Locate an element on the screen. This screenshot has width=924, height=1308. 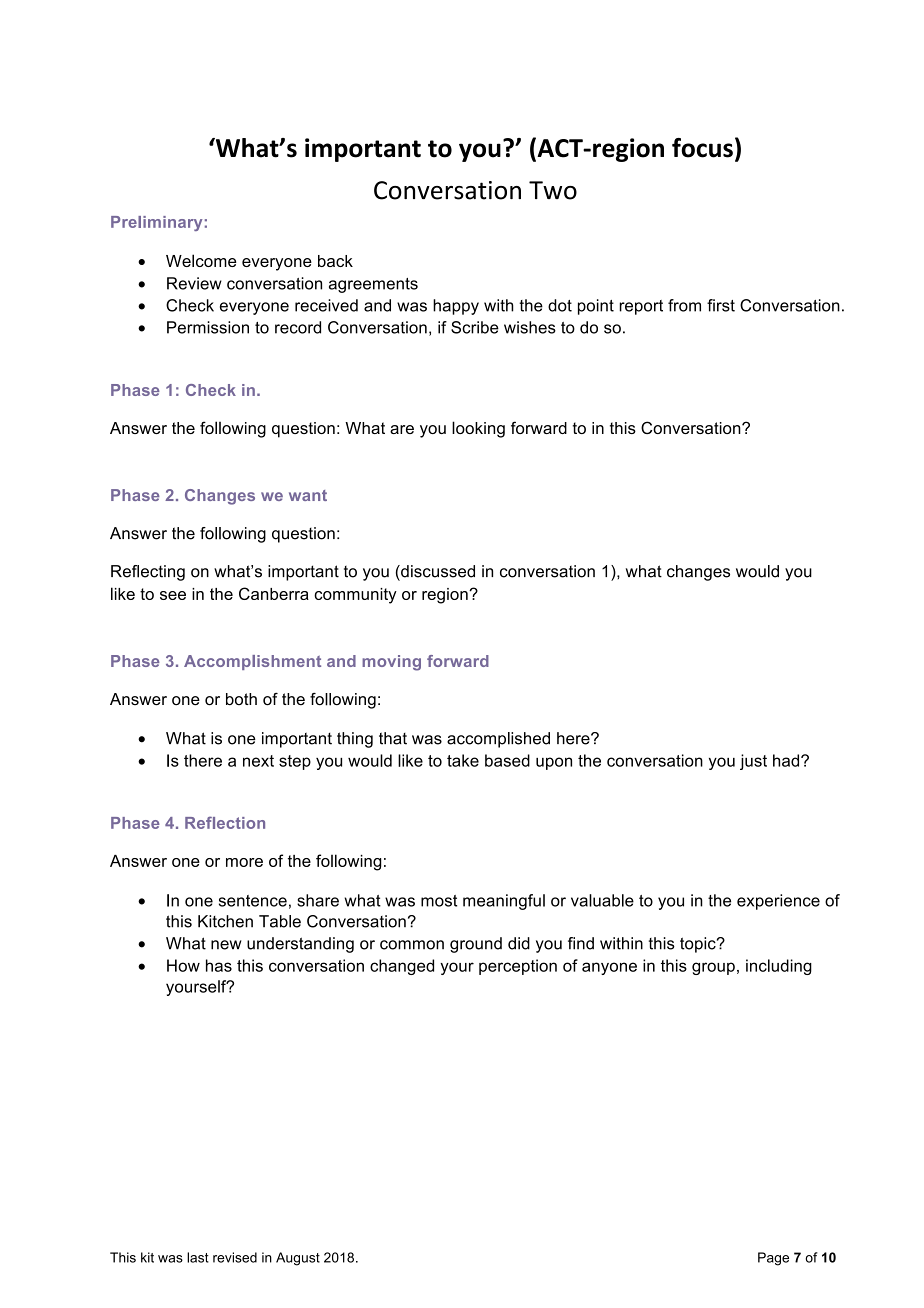
perception is located at coordinates (518, 967).
